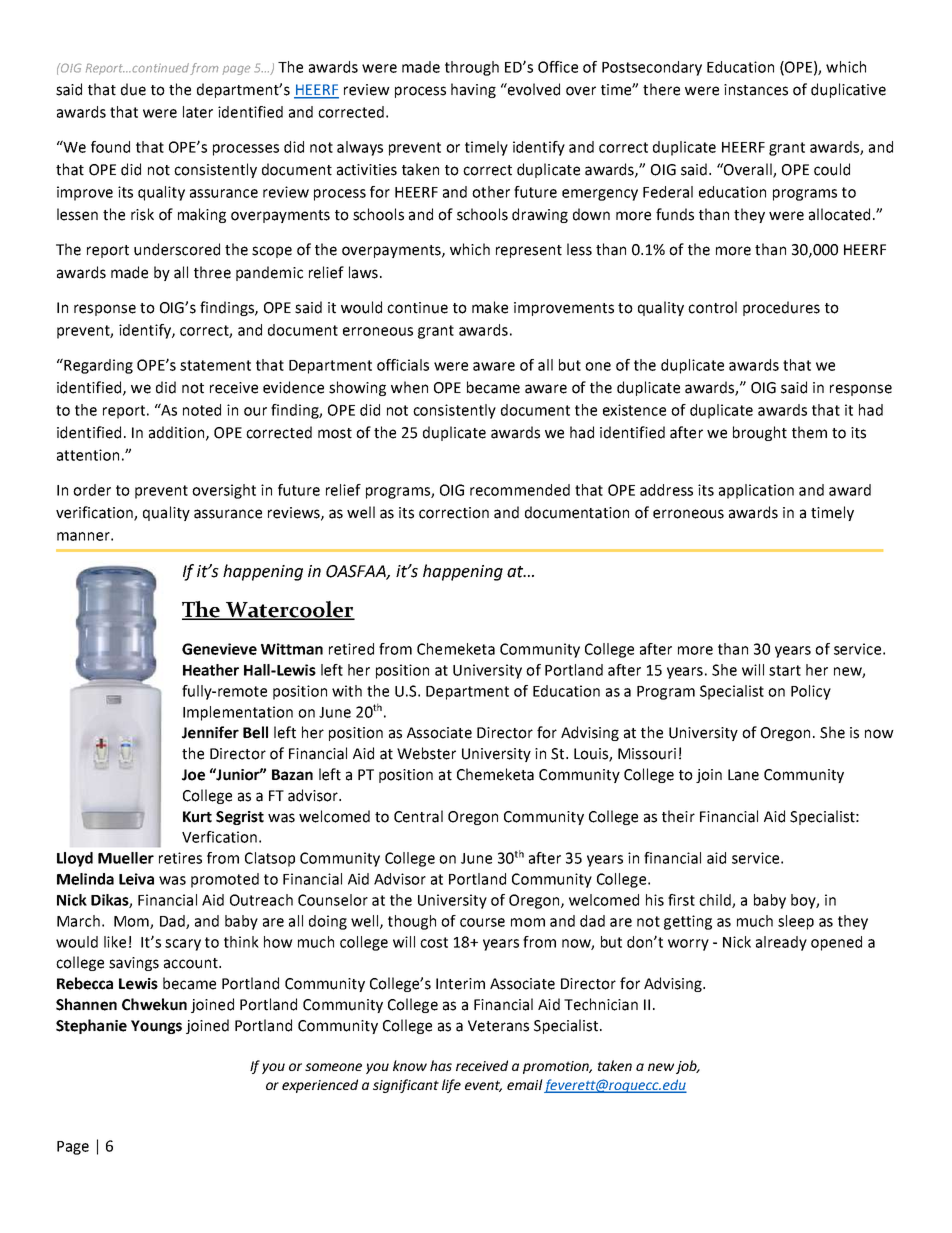  I want to click on Youngs, so click(156, 1027).
